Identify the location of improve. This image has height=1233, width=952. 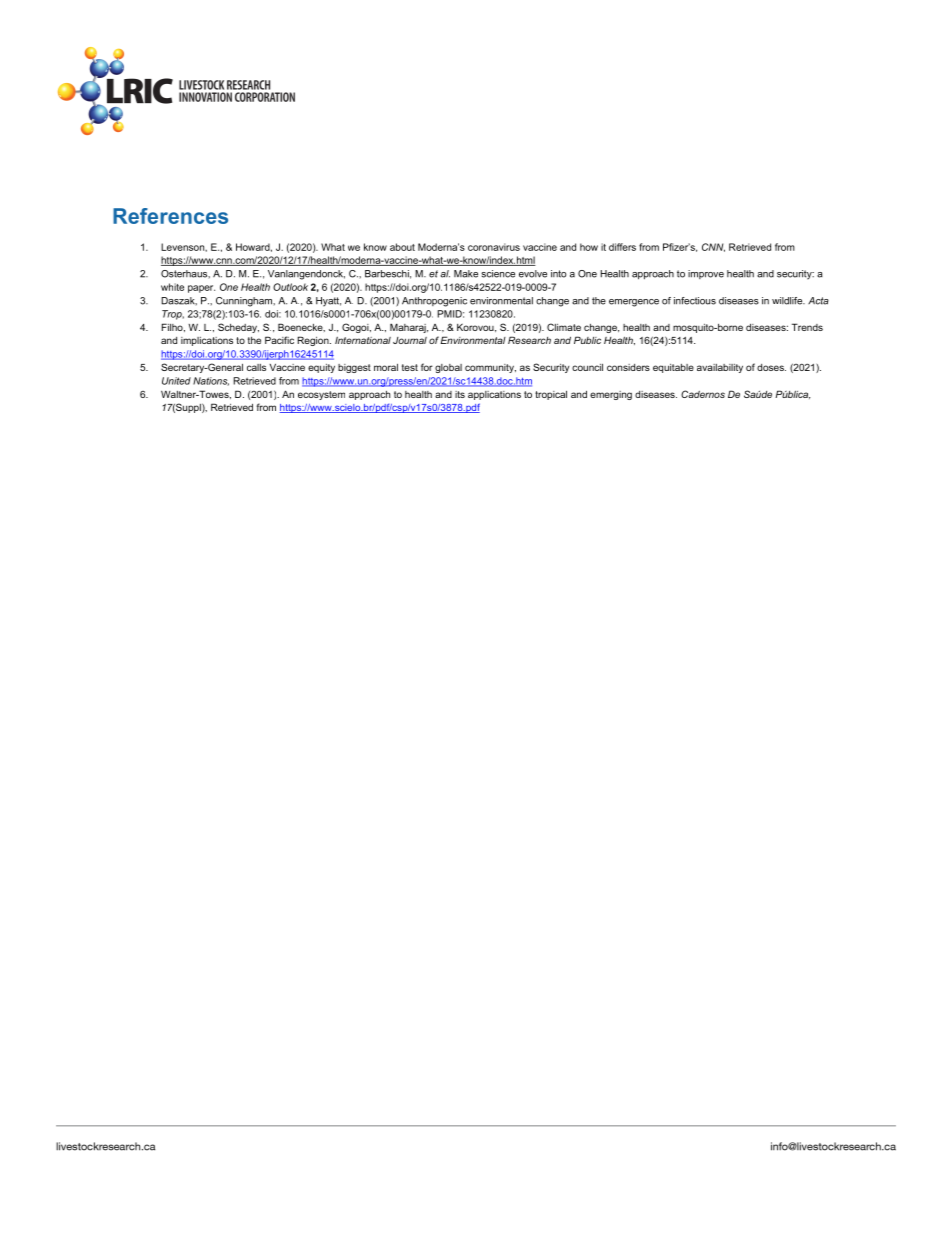
(706, 274).
